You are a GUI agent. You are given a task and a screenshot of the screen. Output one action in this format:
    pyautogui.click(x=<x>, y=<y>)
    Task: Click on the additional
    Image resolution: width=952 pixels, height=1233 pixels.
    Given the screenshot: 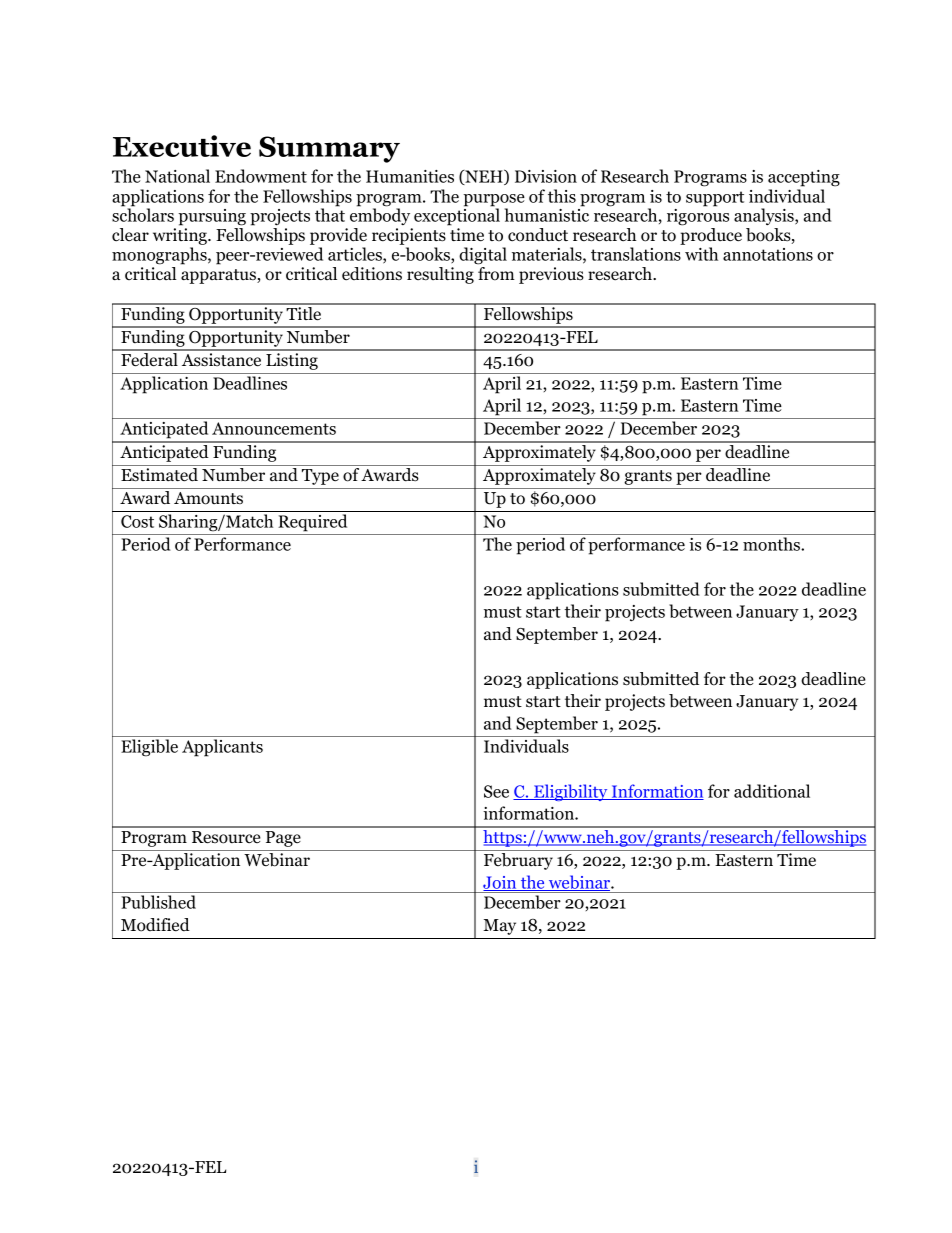 What is the action you would take?
    pyautogui.click(x=772, y=791)
